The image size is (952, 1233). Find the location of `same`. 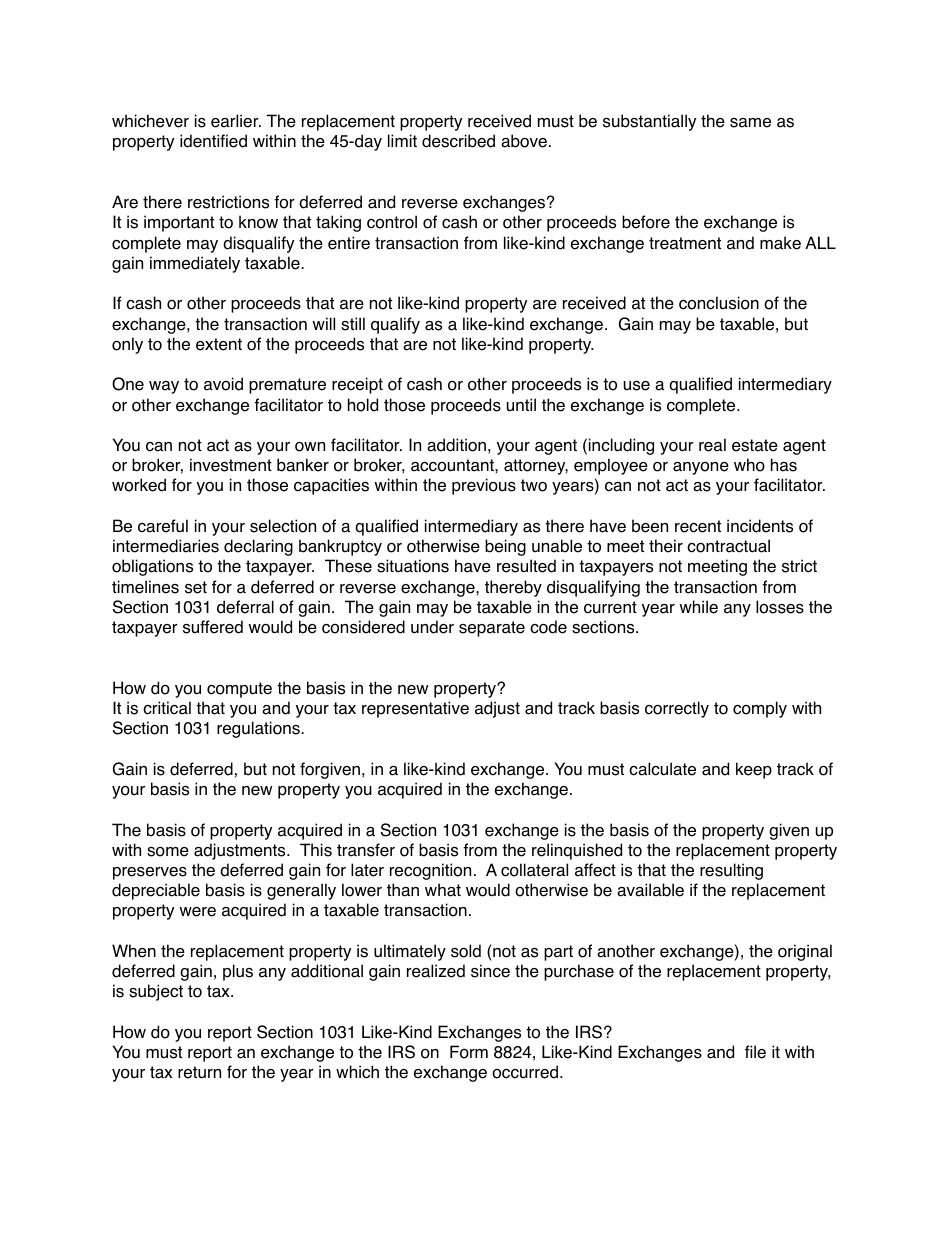

same is located at coordinates (750, 123).
